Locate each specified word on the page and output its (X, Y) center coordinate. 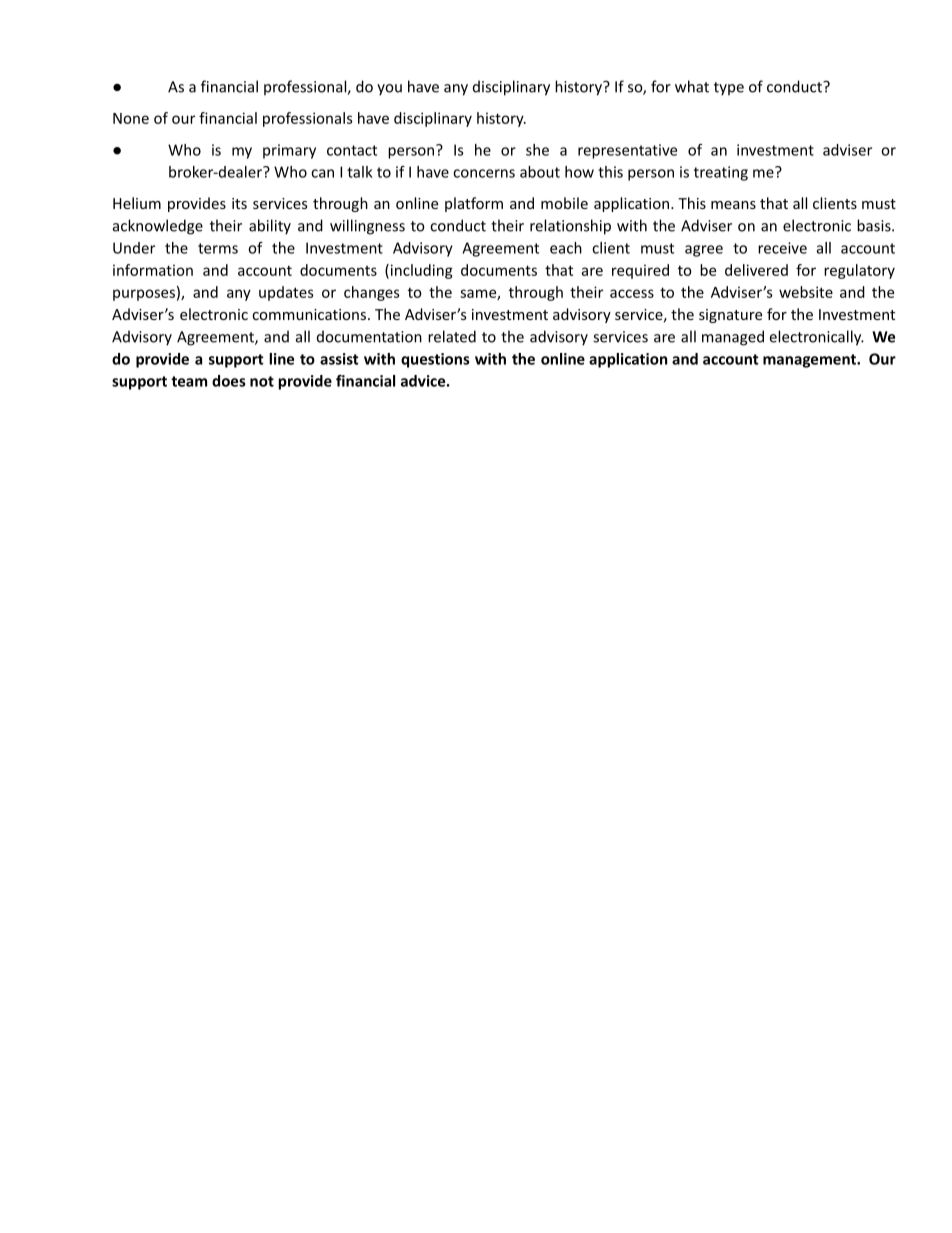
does (229, 381)
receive (782, 248)
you (389, 90)
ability (270, 227)
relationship (570, 227)
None (131, 118)
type (729, 89)
